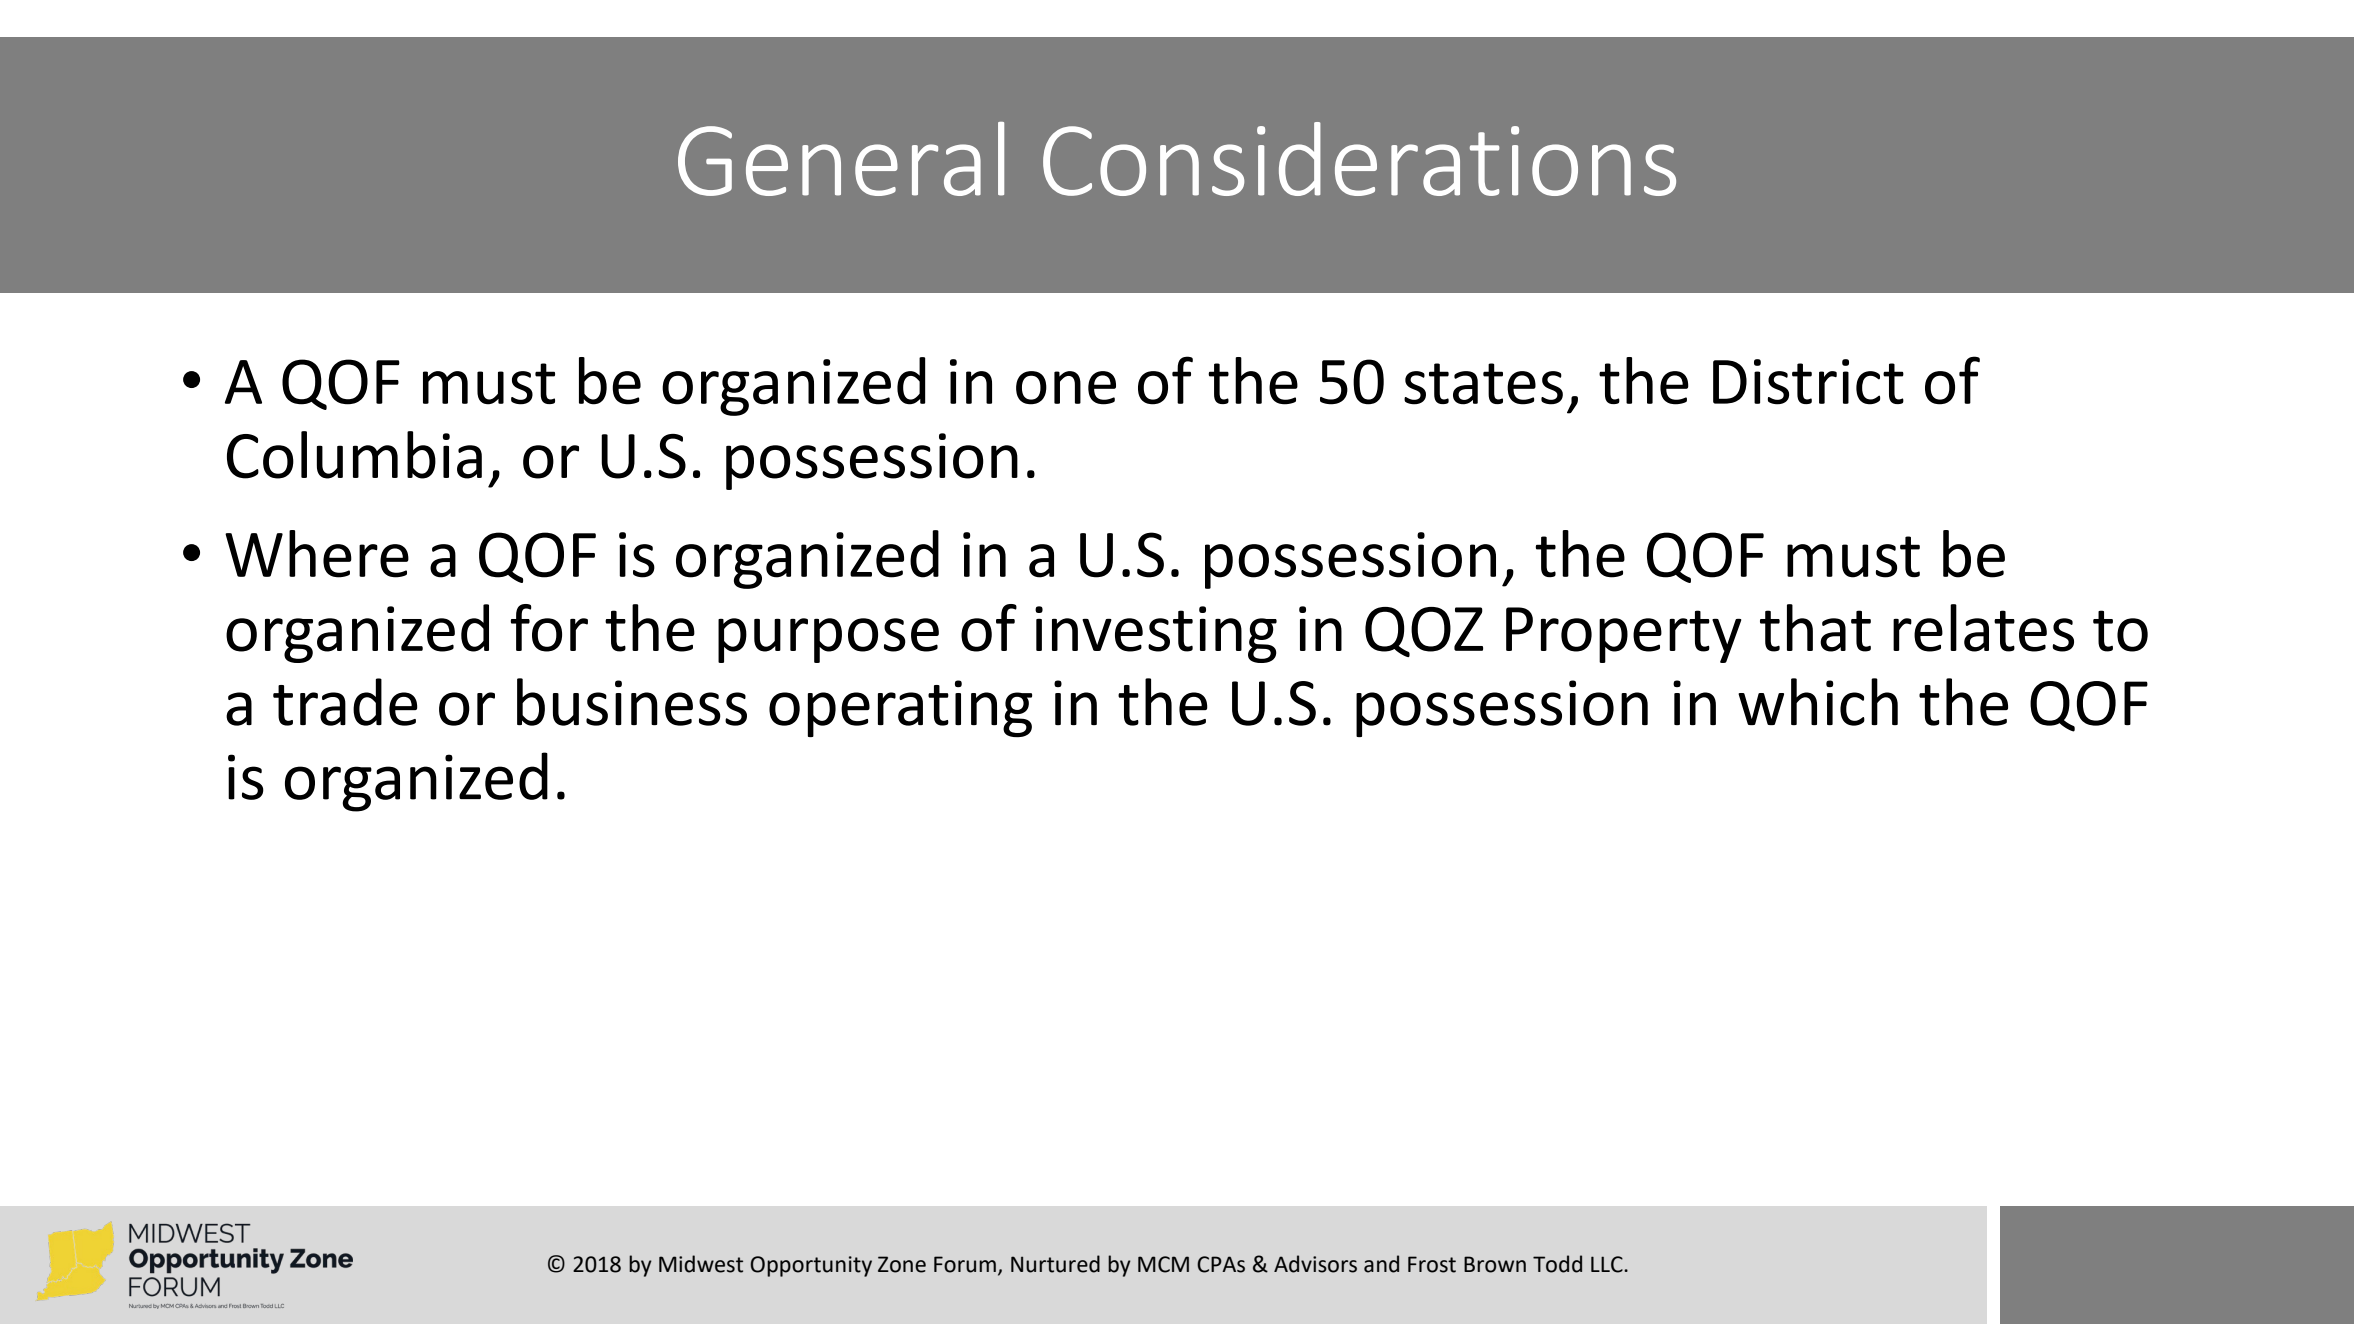  What do you see at coordinates (632, 702) in the screenshot?
I see `business` at bounding box center [632, 702].
